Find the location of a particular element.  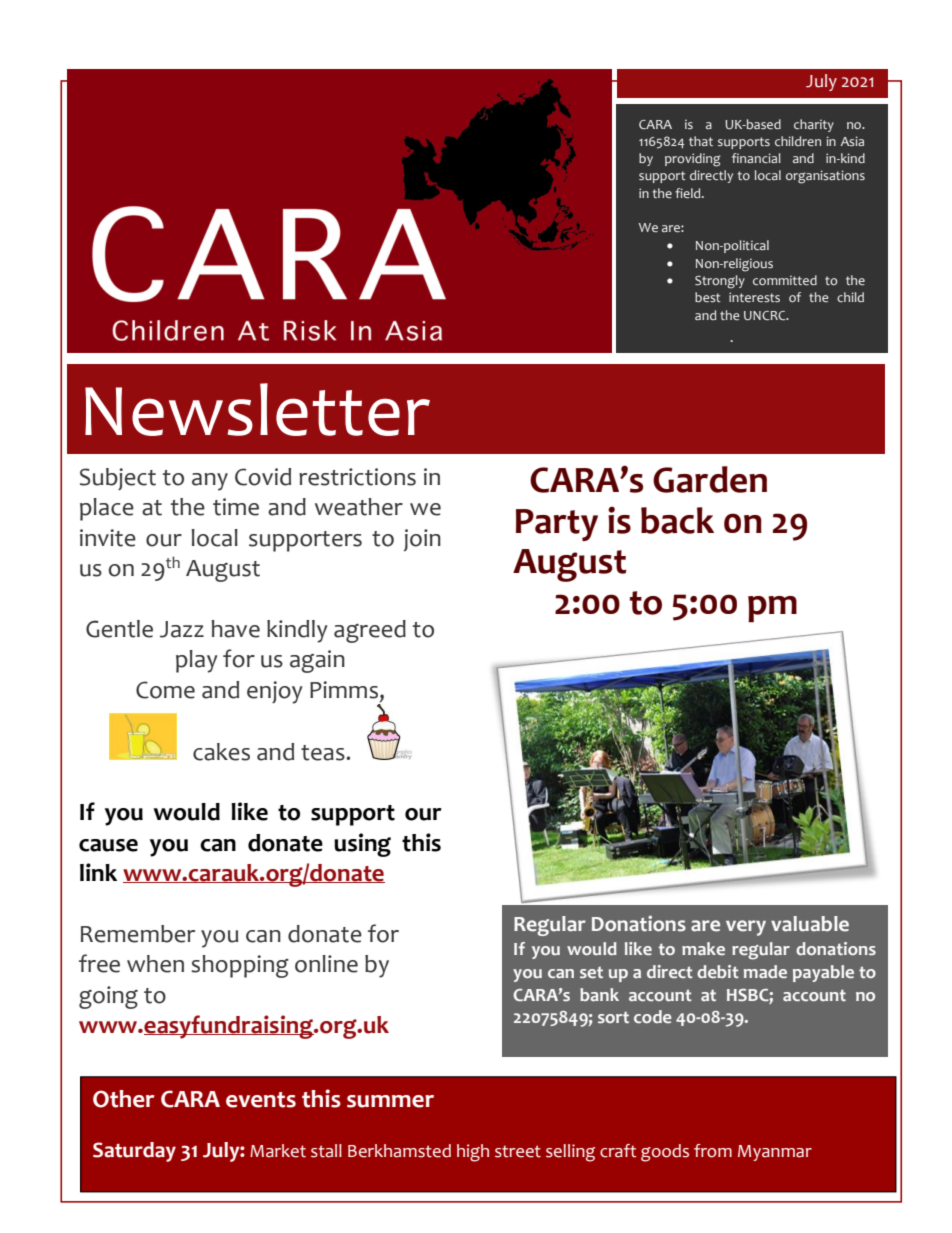

cakes is located at coordinates (221, 752).
